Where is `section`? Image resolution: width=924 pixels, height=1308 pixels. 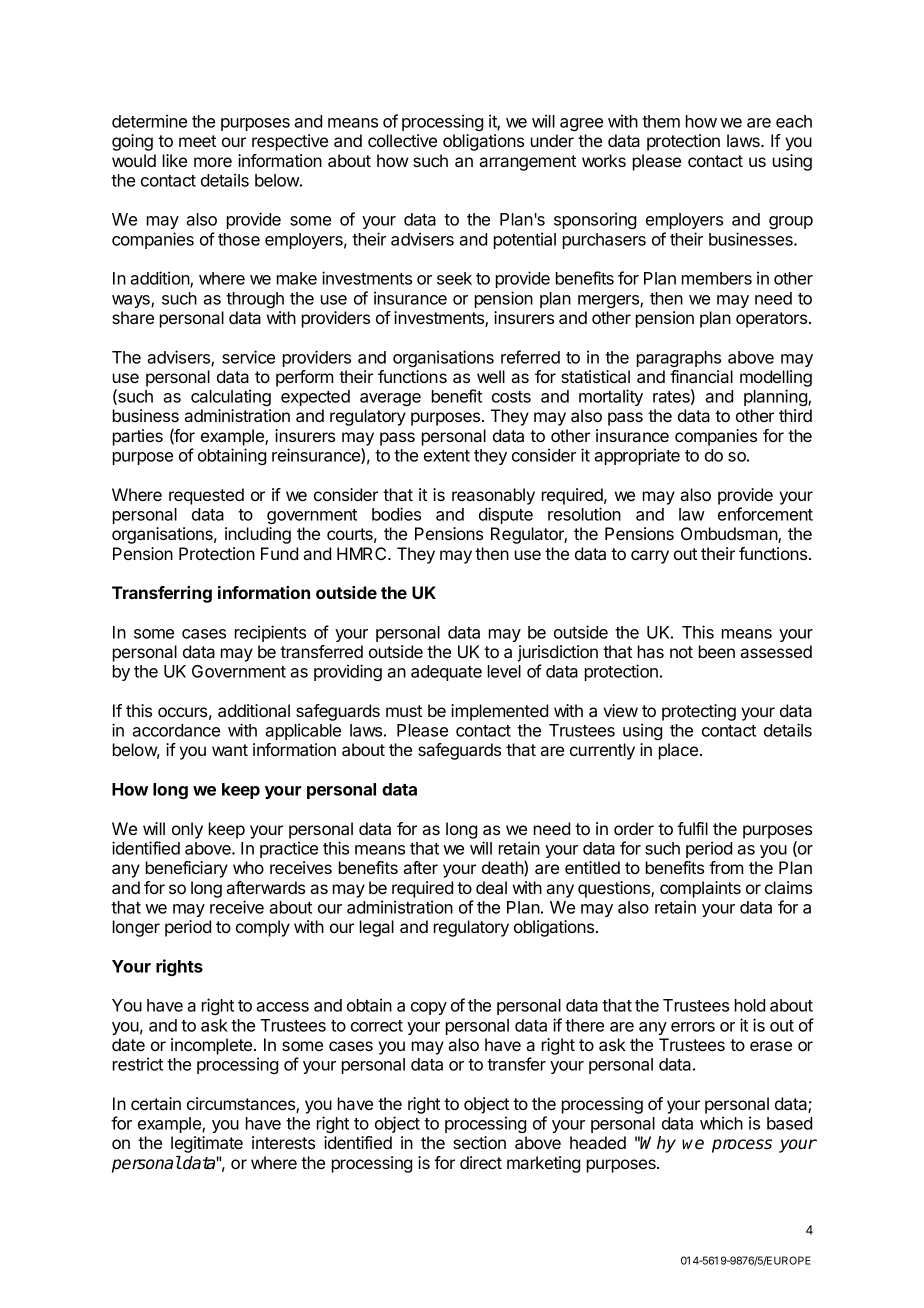 section is located at coordinates (479, 1142).
